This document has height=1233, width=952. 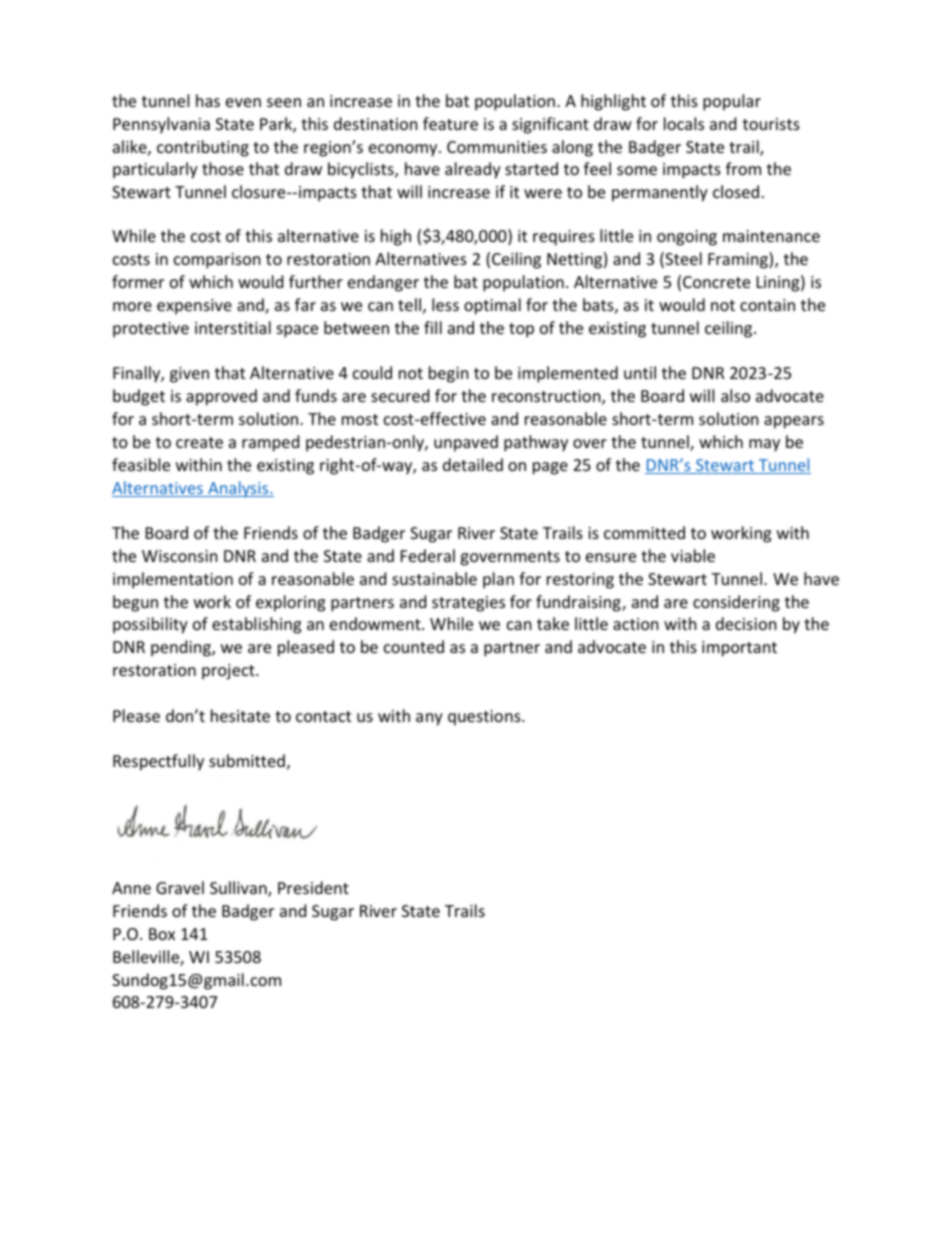 What do you see at coordinates (684, 123) in the document?
I see `locals` at bounding box center [684, 123].
